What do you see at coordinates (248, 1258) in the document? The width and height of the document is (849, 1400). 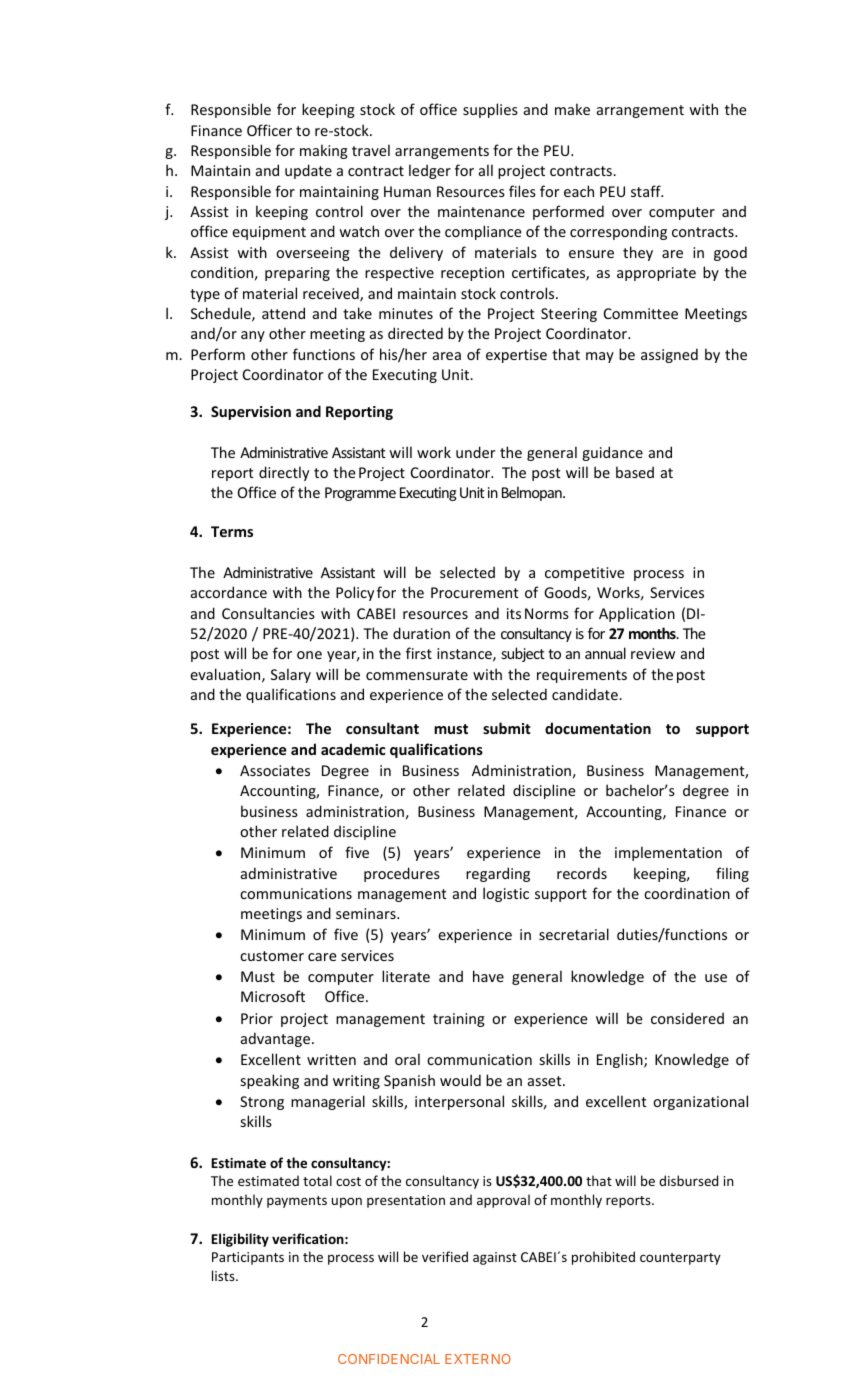 I see `Participants` at bounding box center [248, 1258].
